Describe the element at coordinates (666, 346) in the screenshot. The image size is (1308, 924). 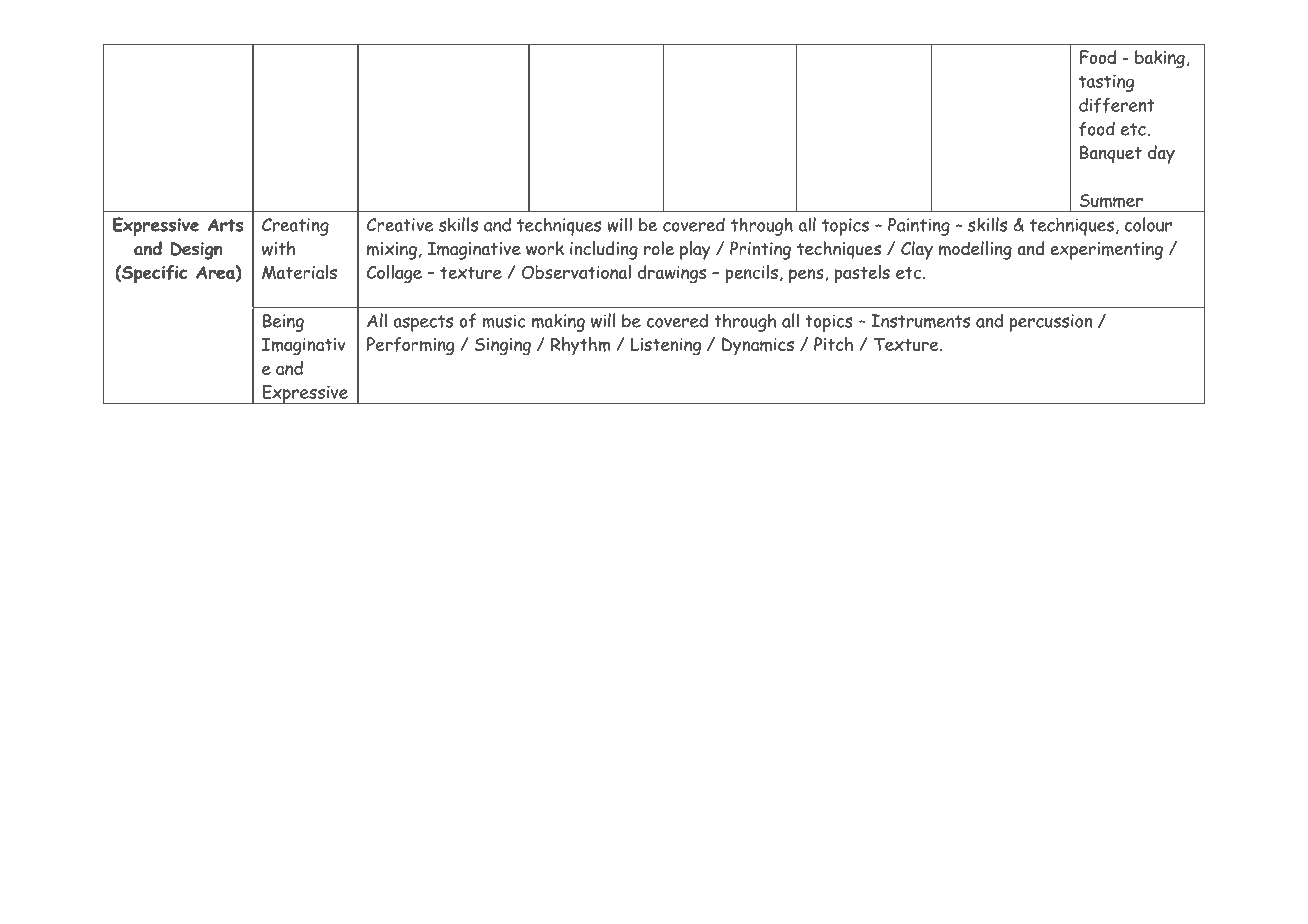
I see `Listening` at that location.
